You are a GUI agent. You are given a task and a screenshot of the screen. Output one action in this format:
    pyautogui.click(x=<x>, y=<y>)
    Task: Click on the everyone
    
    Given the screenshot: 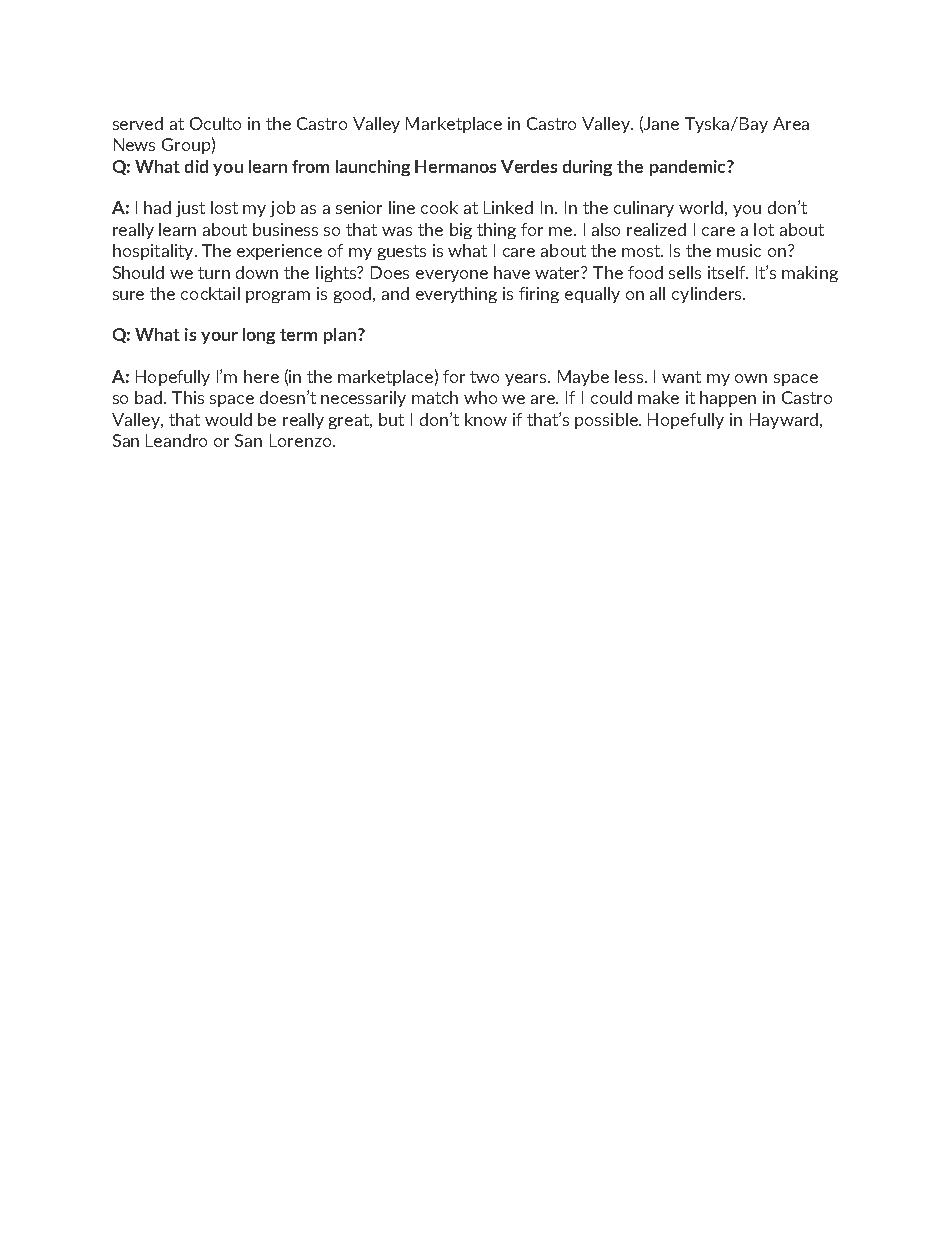 What is the action you would take?
    pyautogui.click(x=452, y=276)
